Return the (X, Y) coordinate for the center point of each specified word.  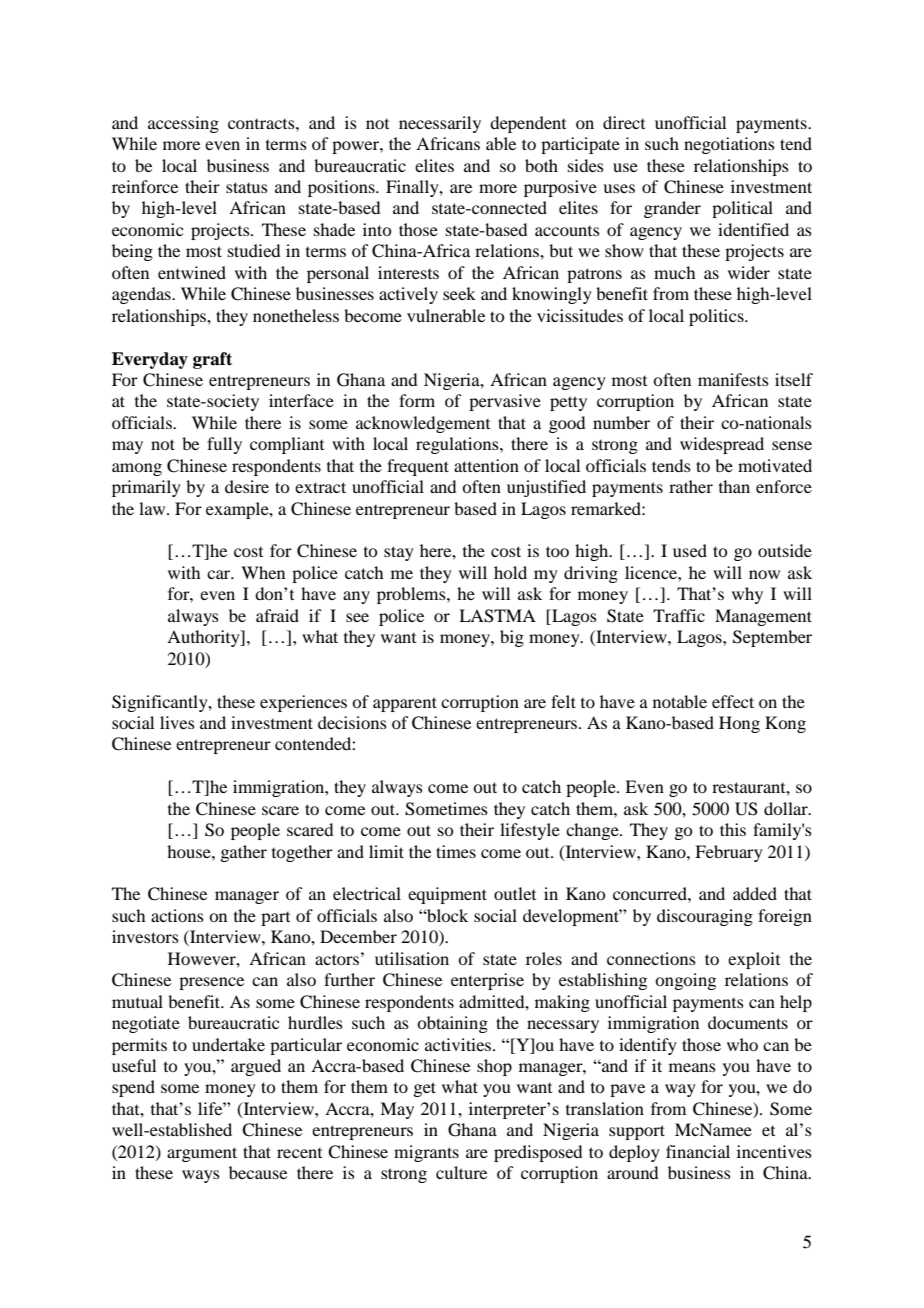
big (512, 638)
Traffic (679, 615)
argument (202, 1154)
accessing (183, 124)
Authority (204, 638)
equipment (447, 895)
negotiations (729, 145)
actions (177, 915)
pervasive (505, 402)
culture (461, 1172)
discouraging (705, 917)
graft (212, 360)
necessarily (440, 124)
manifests (733, 379)
